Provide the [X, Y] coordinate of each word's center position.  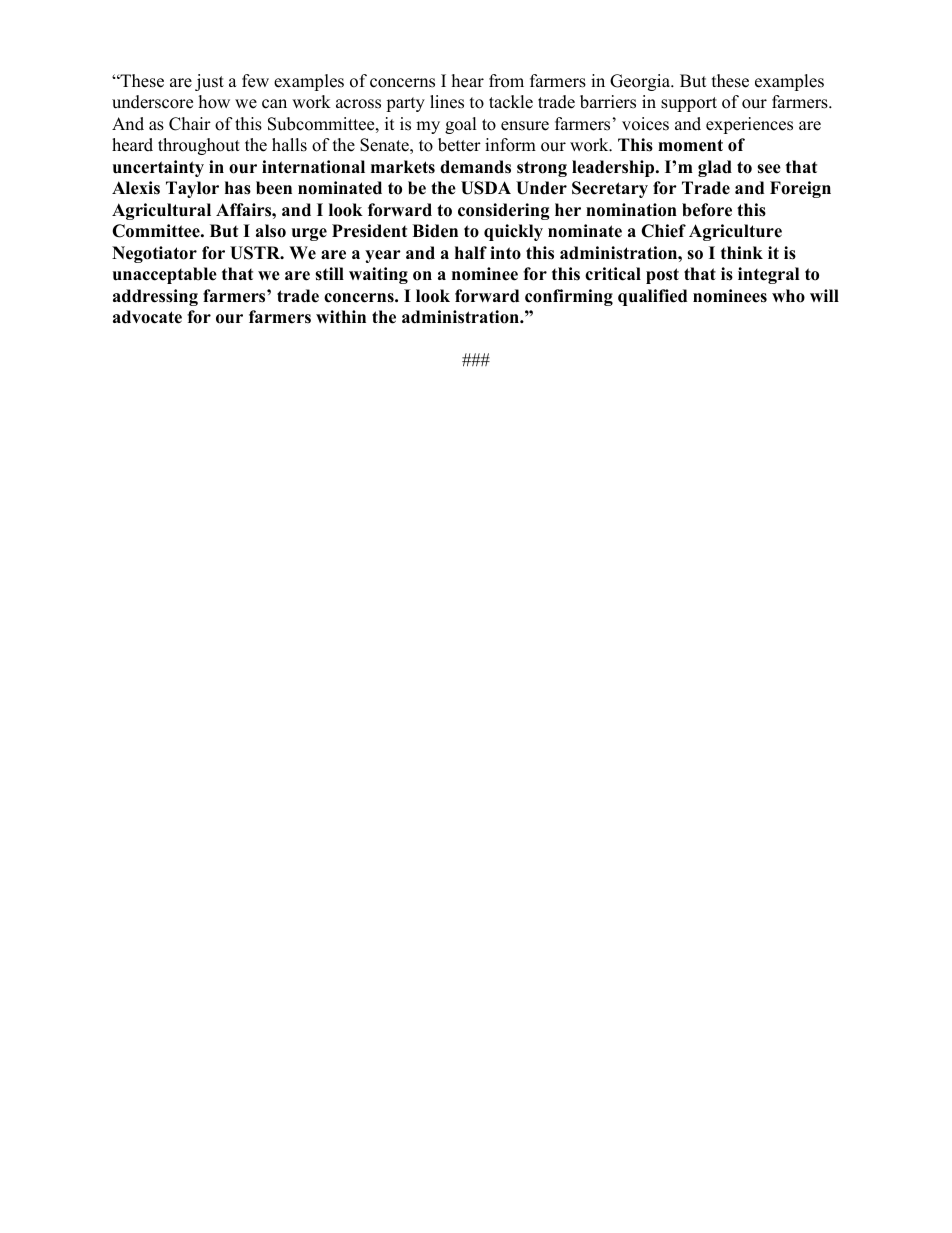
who [788, 296]
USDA [486, 188]
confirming [569, 297]
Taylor [192, 189]
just [209, 82]
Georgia [641, 82]
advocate [147, 317]
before [707, 210]
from [506, 81]
